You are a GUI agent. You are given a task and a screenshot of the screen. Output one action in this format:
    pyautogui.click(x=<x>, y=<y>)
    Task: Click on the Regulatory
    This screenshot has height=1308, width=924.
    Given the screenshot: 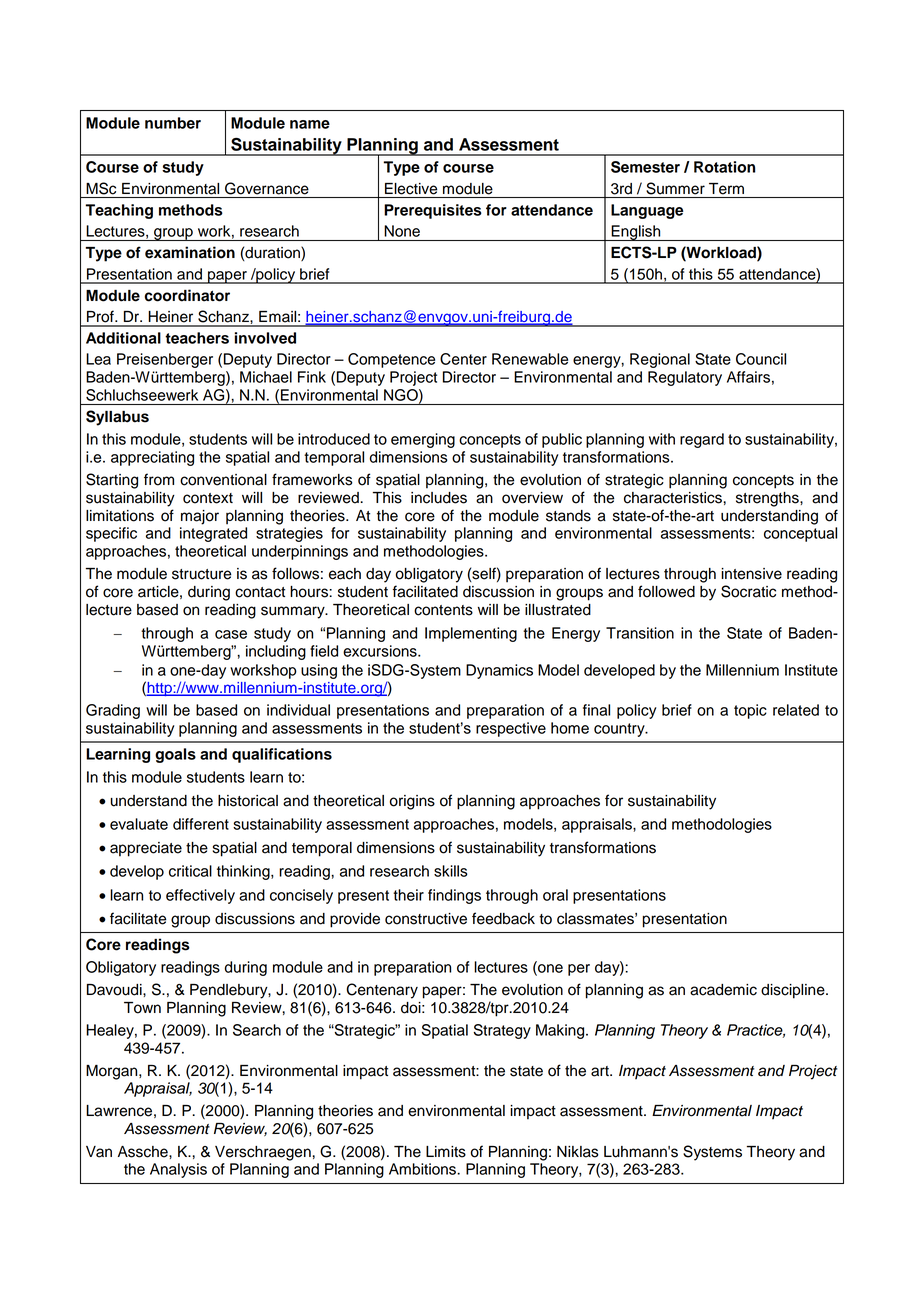 What is the action you would take?
    pyautogui.click(x=685, y=378)
